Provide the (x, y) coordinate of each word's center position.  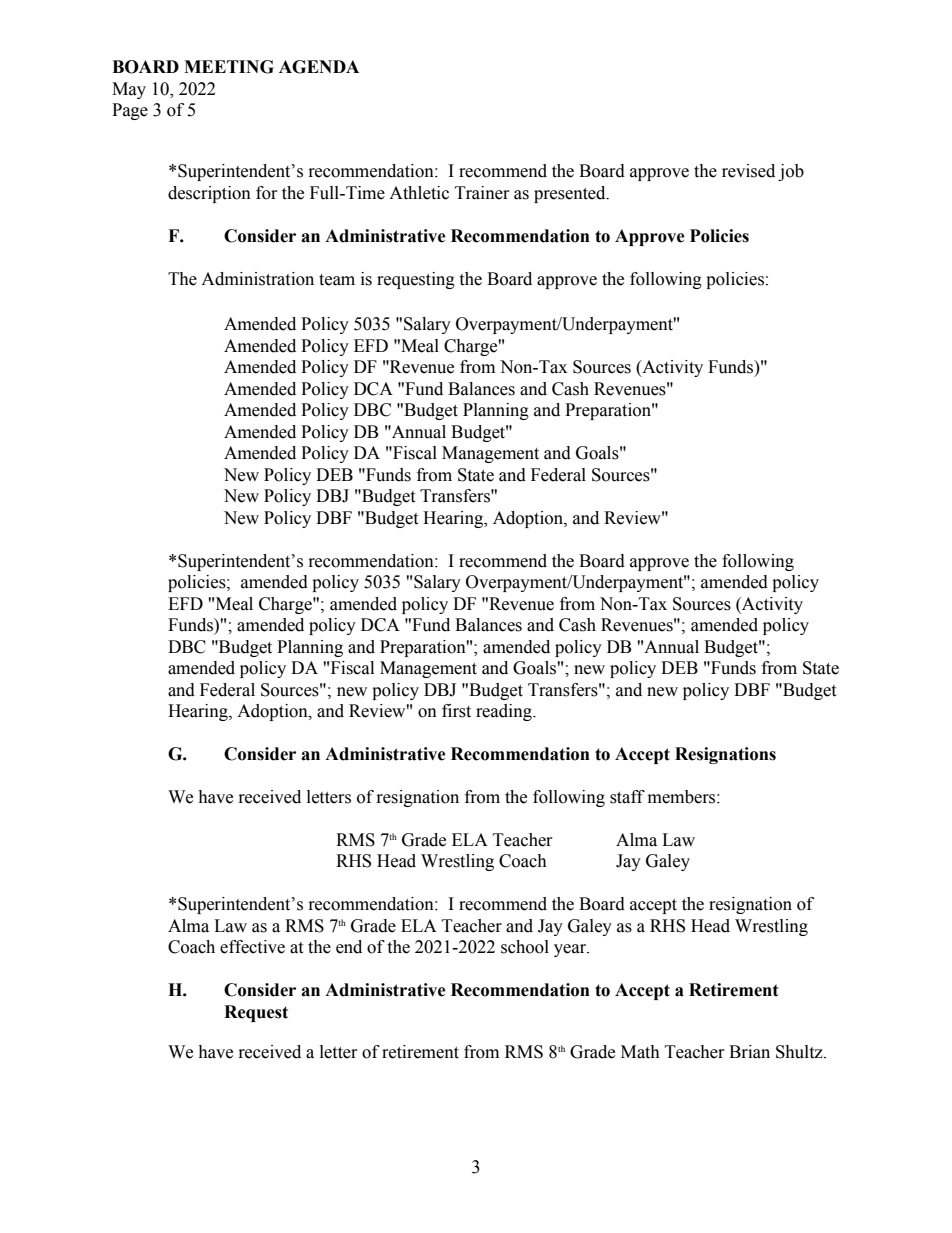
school (525, 947)
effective (252, 947)
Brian (749, 1052)
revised (748, 171)
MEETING (229, 67)
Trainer (482, 193)
